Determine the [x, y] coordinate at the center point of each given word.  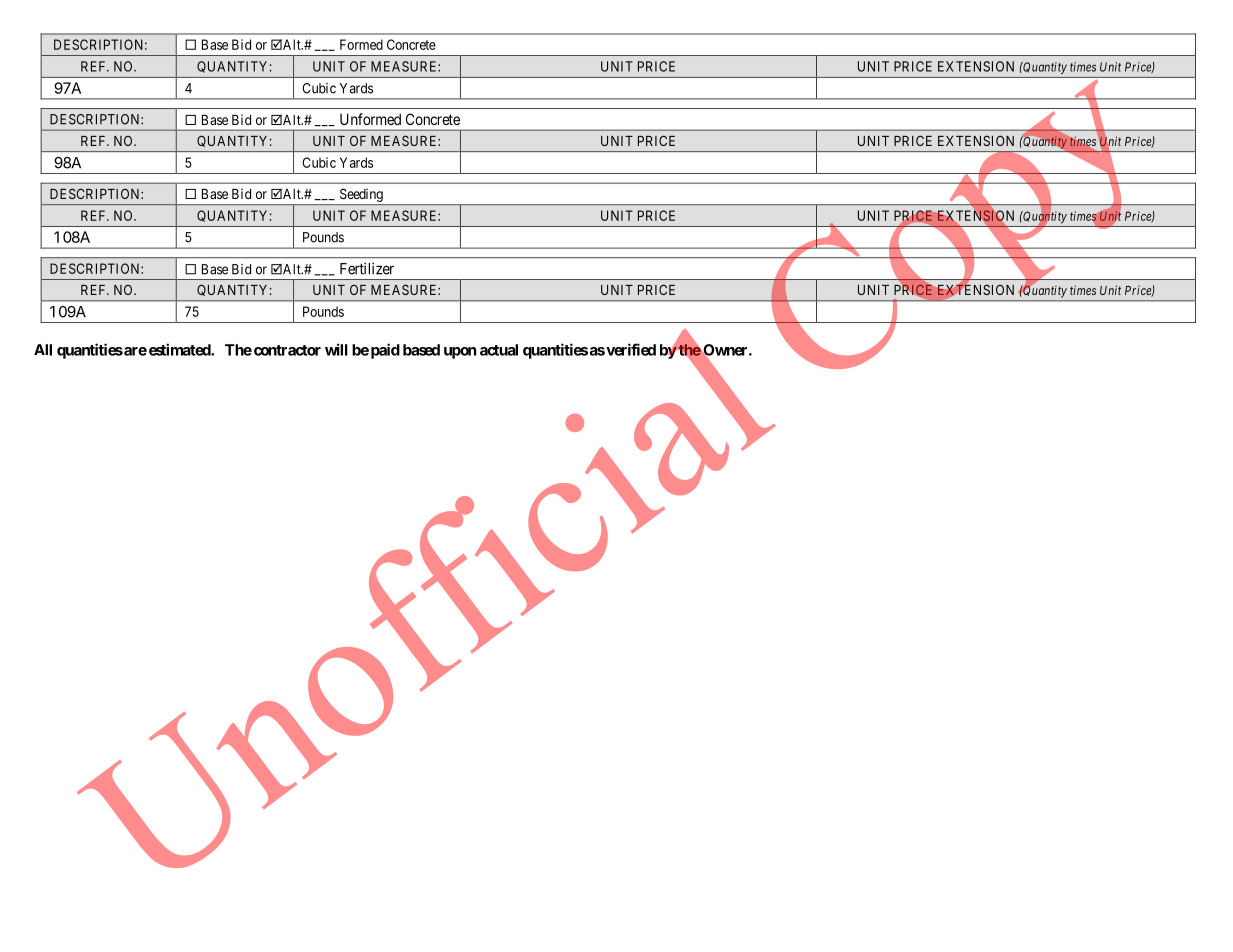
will [336, 349]
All [43, 350]
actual [499, 350]
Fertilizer [367, 268]
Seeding [361, 195]
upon [460, 353]
